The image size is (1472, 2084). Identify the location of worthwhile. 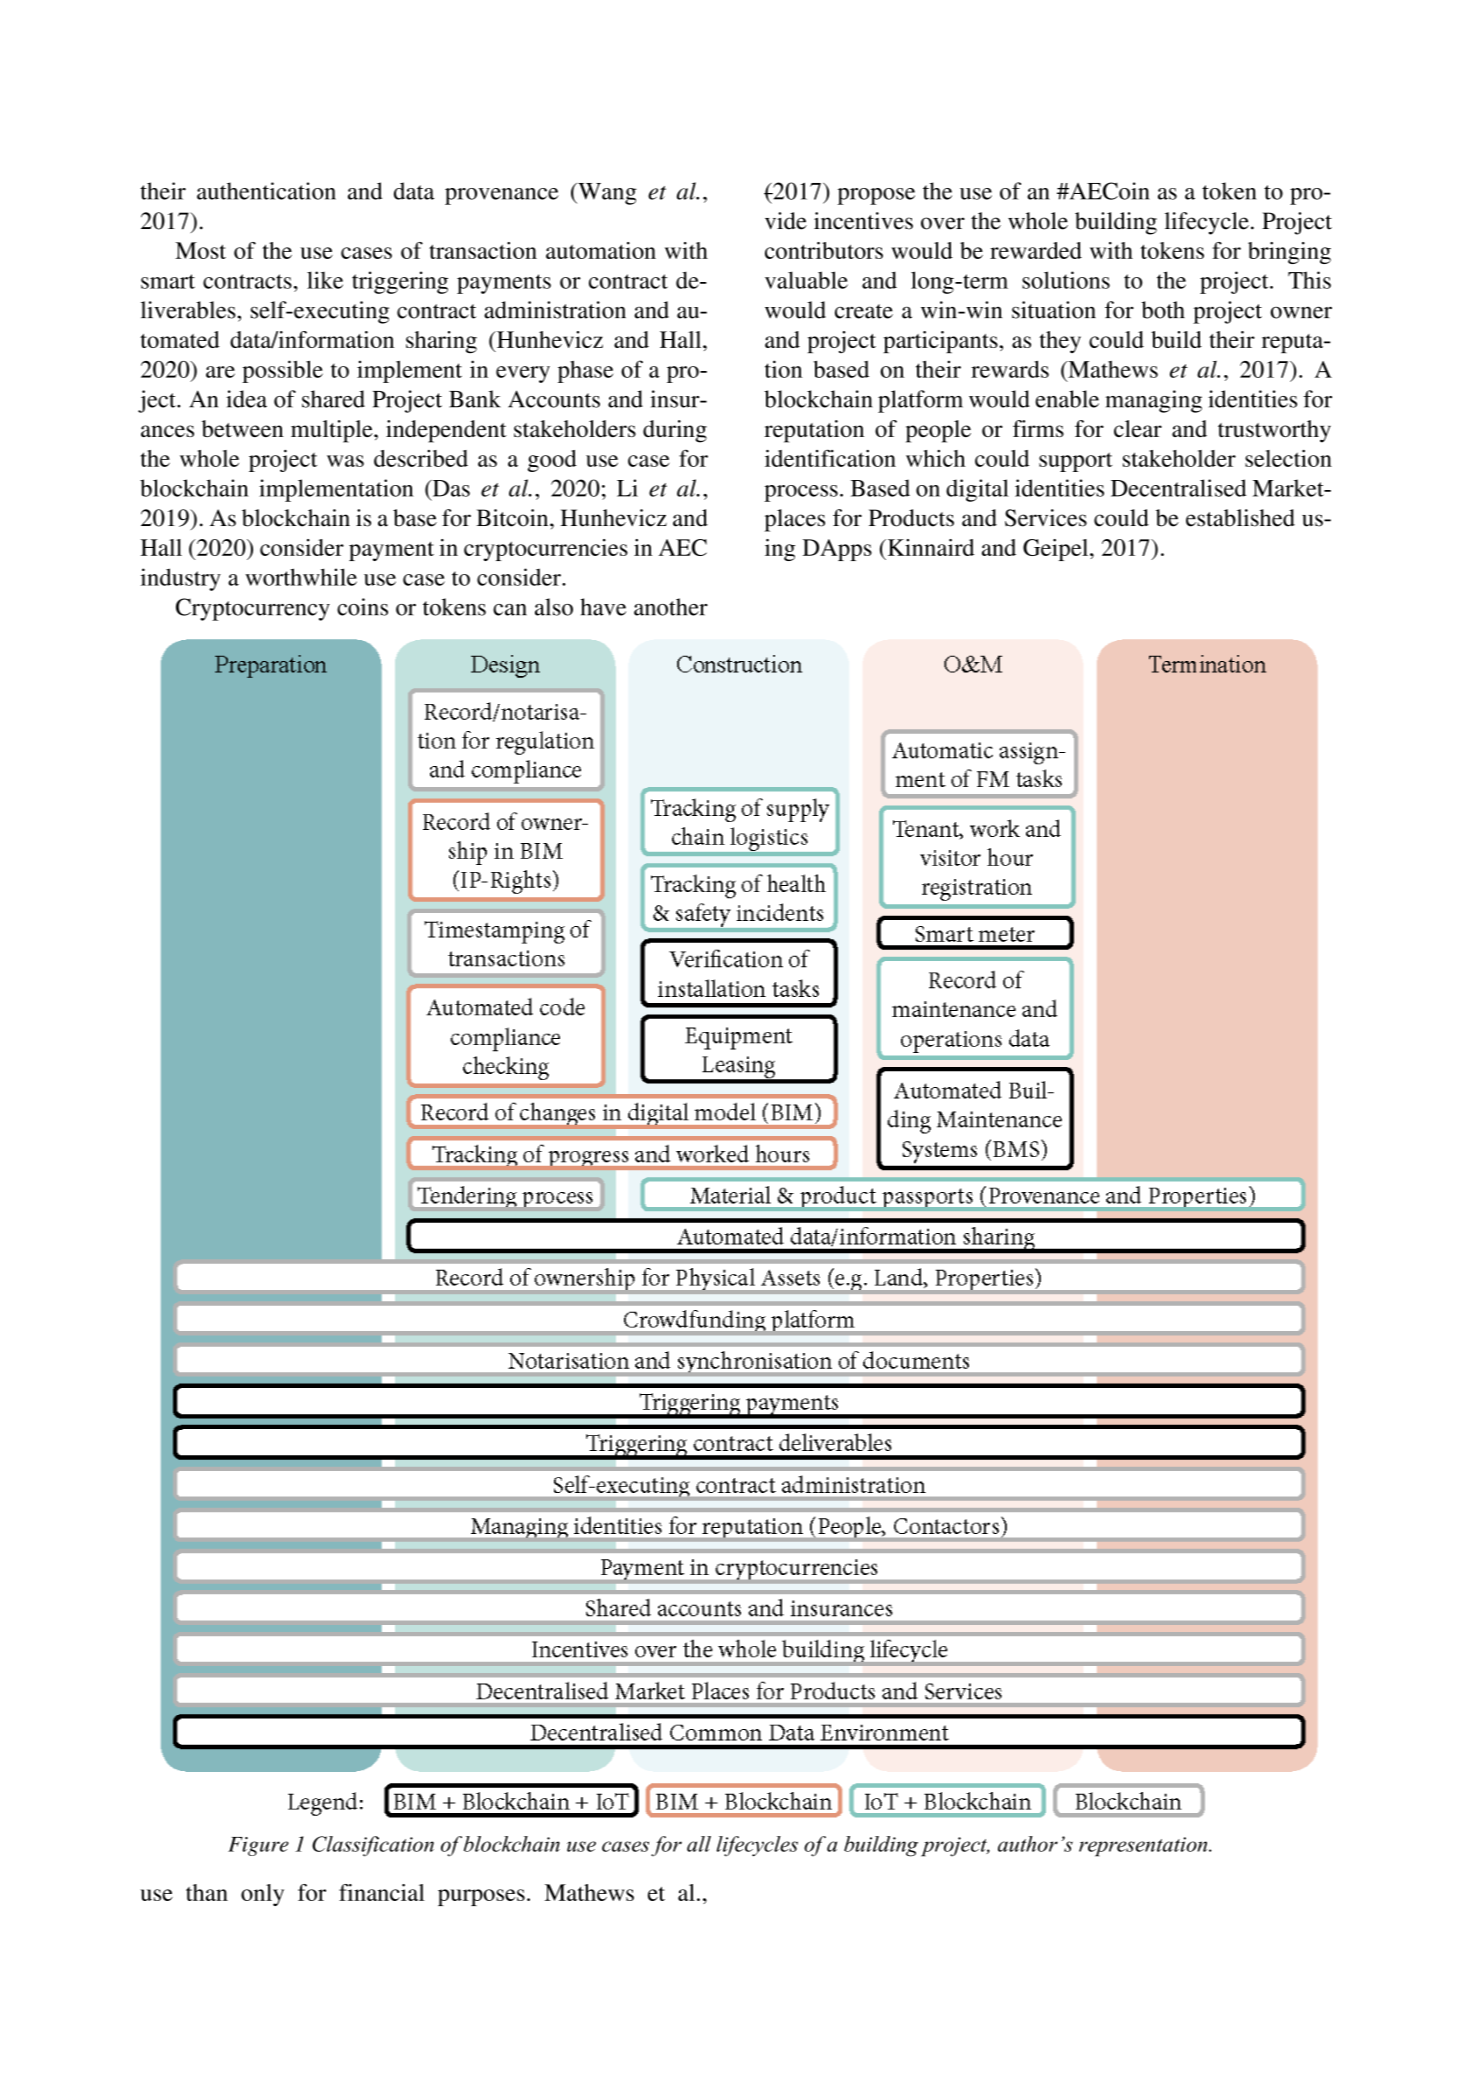
(301, 577).
